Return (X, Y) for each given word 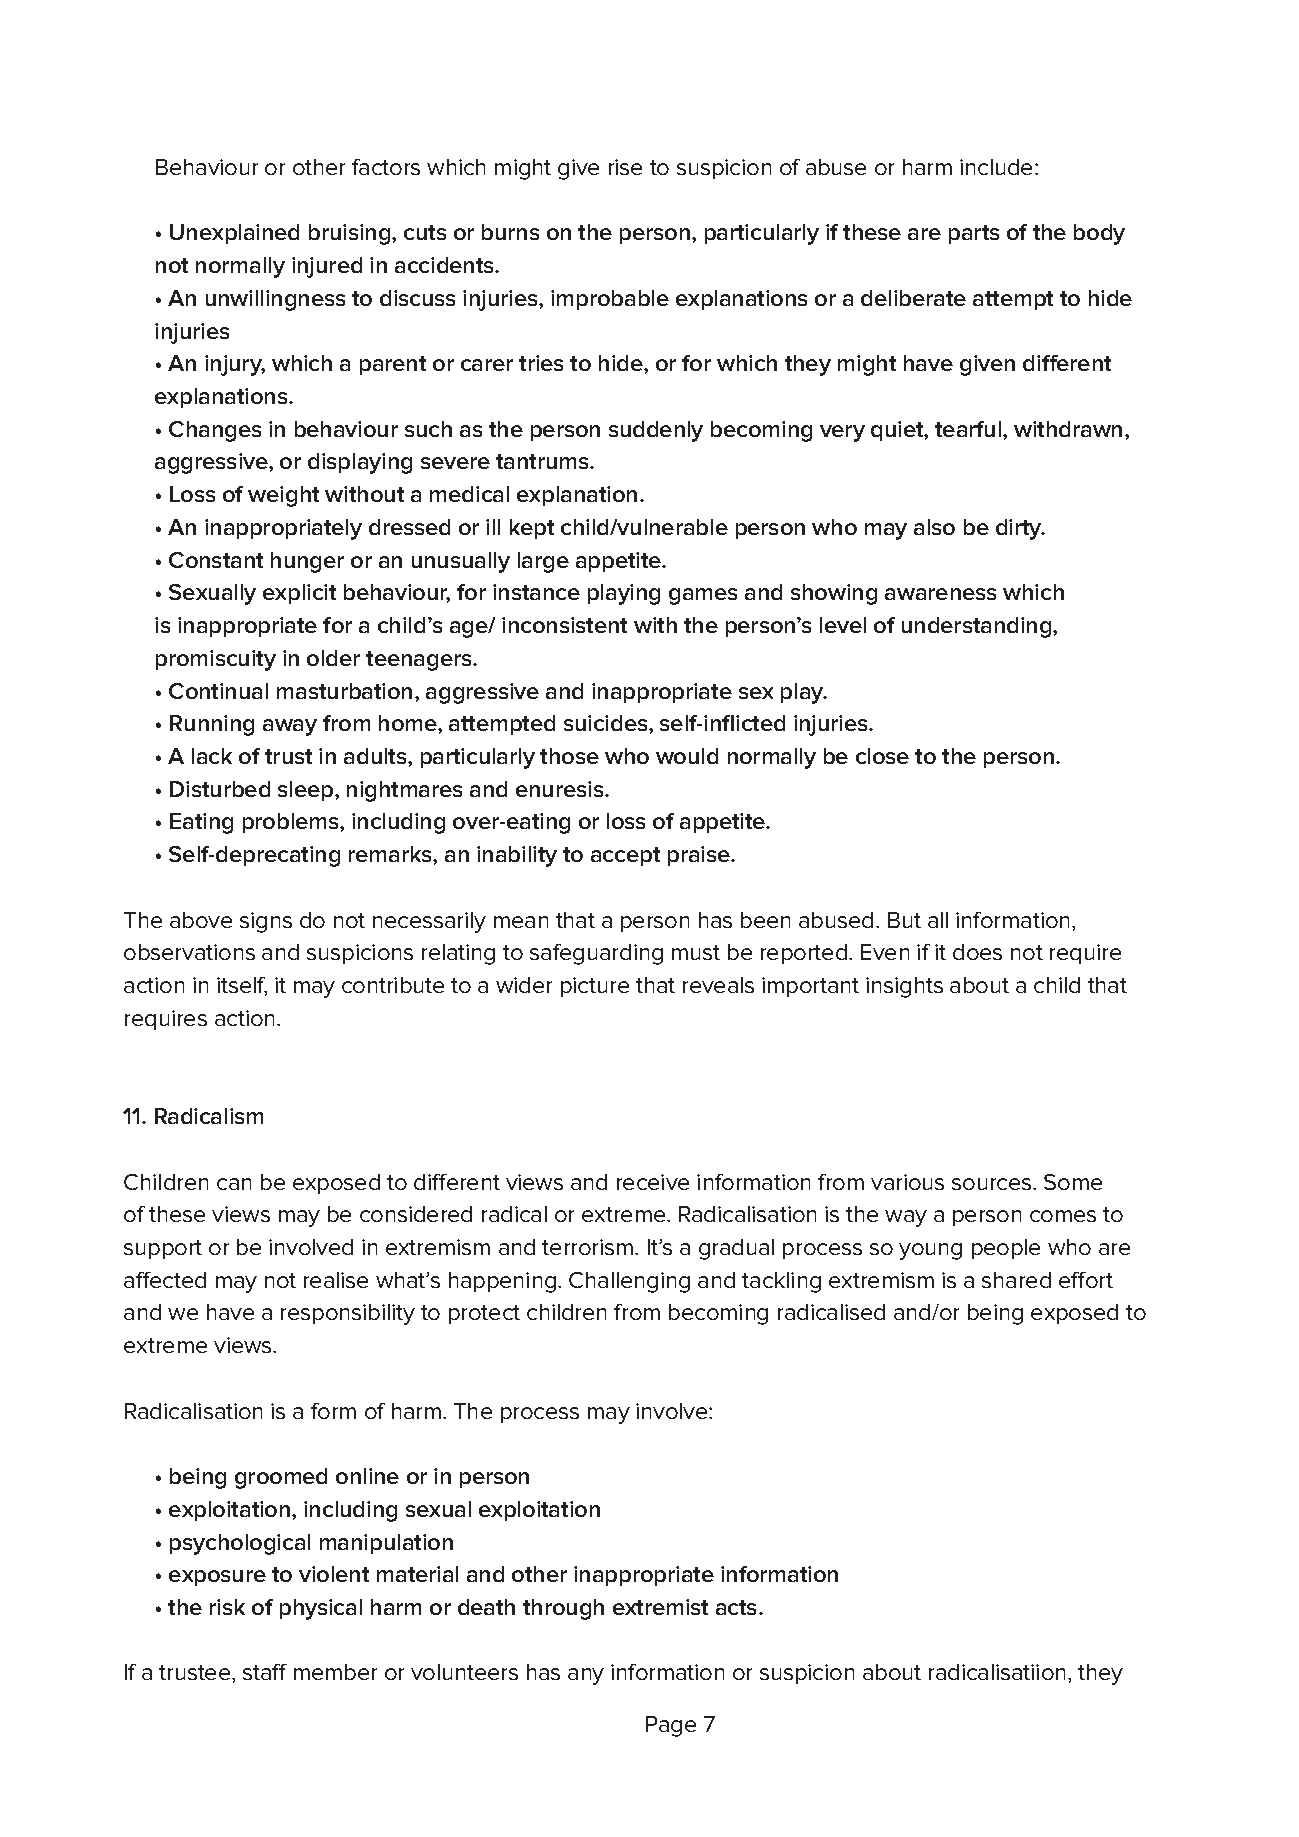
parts (974, 234)
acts (738, 1607)
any (586, 1676)
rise (625, 167)
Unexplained (234, 234)
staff (265, 1672)
